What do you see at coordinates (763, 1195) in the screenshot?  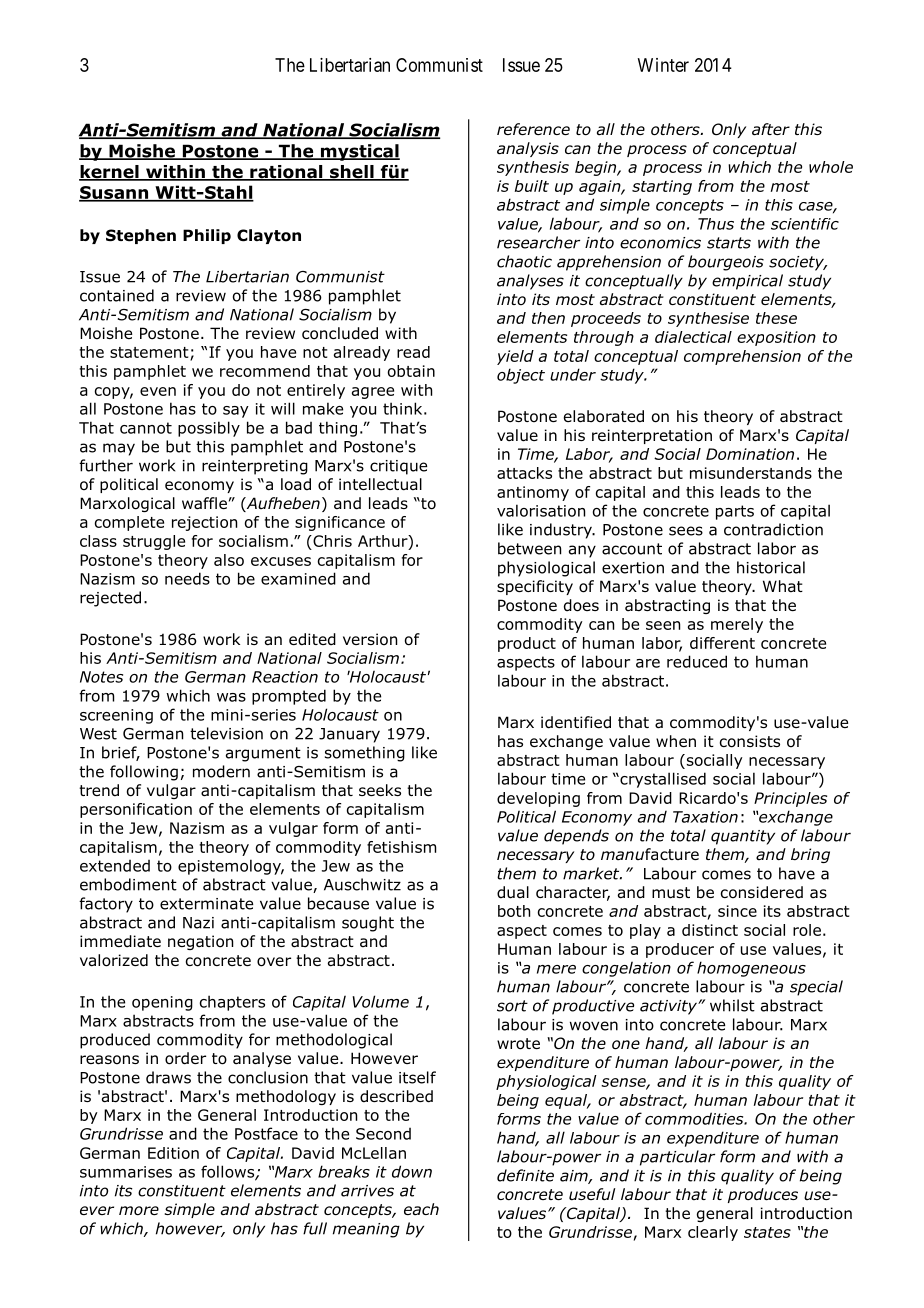 I see `produces` at bounding box center [763, 1195].
